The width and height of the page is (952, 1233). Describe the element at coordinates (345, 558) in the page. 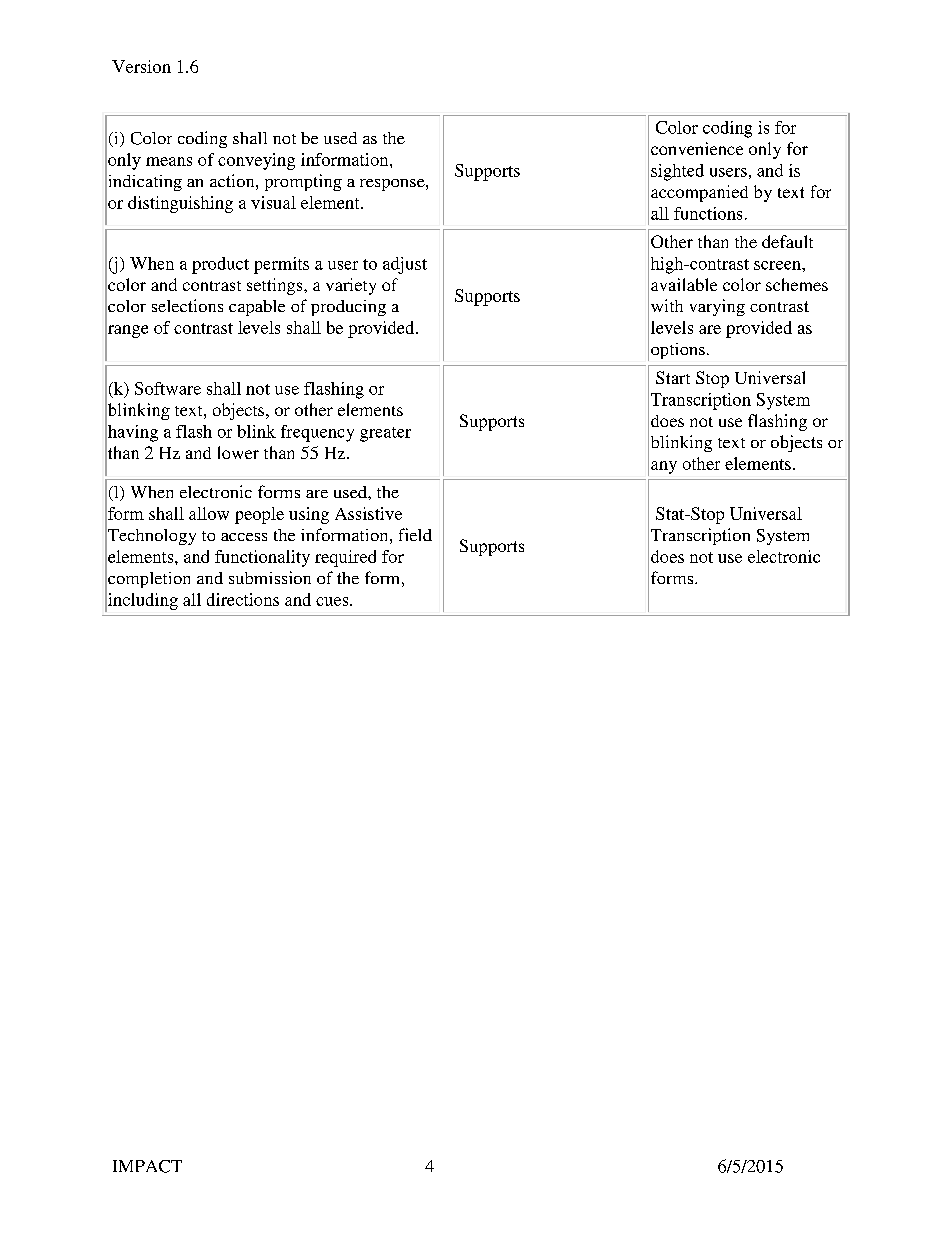

I see `required` at that location.
